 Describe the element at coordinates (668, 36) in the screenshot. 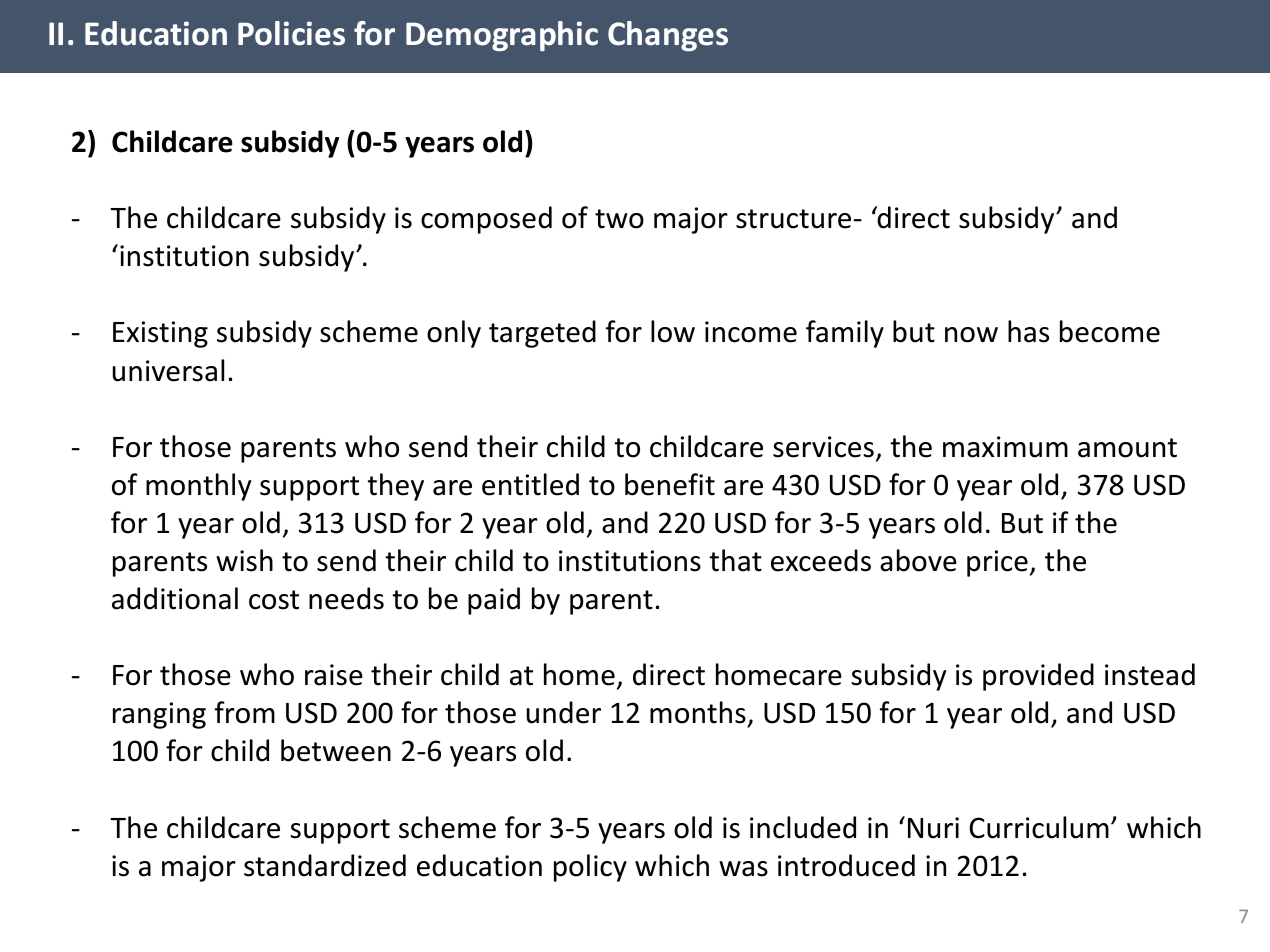

I see `Changes` at that location.
